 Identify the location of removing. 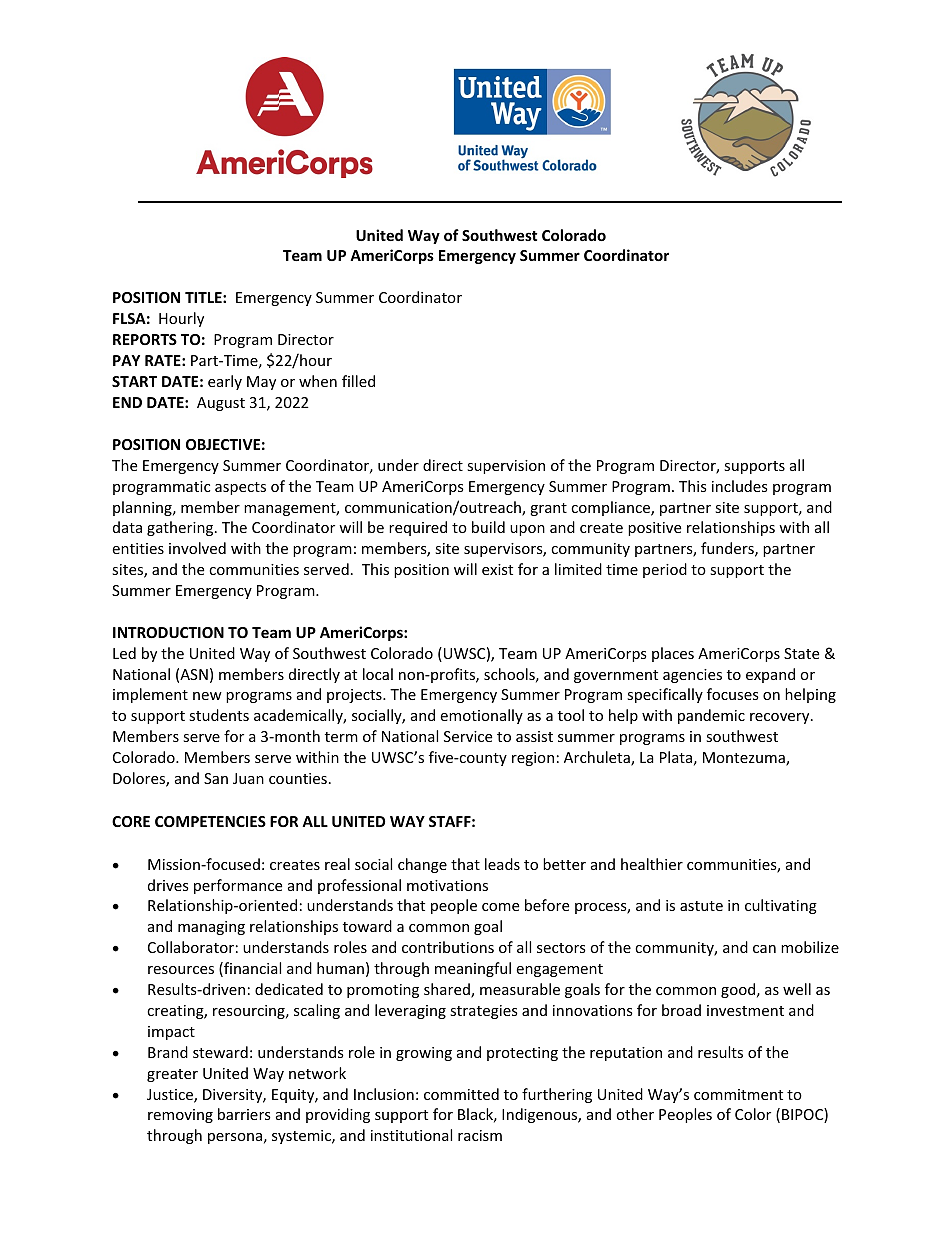
(180, 1116).
